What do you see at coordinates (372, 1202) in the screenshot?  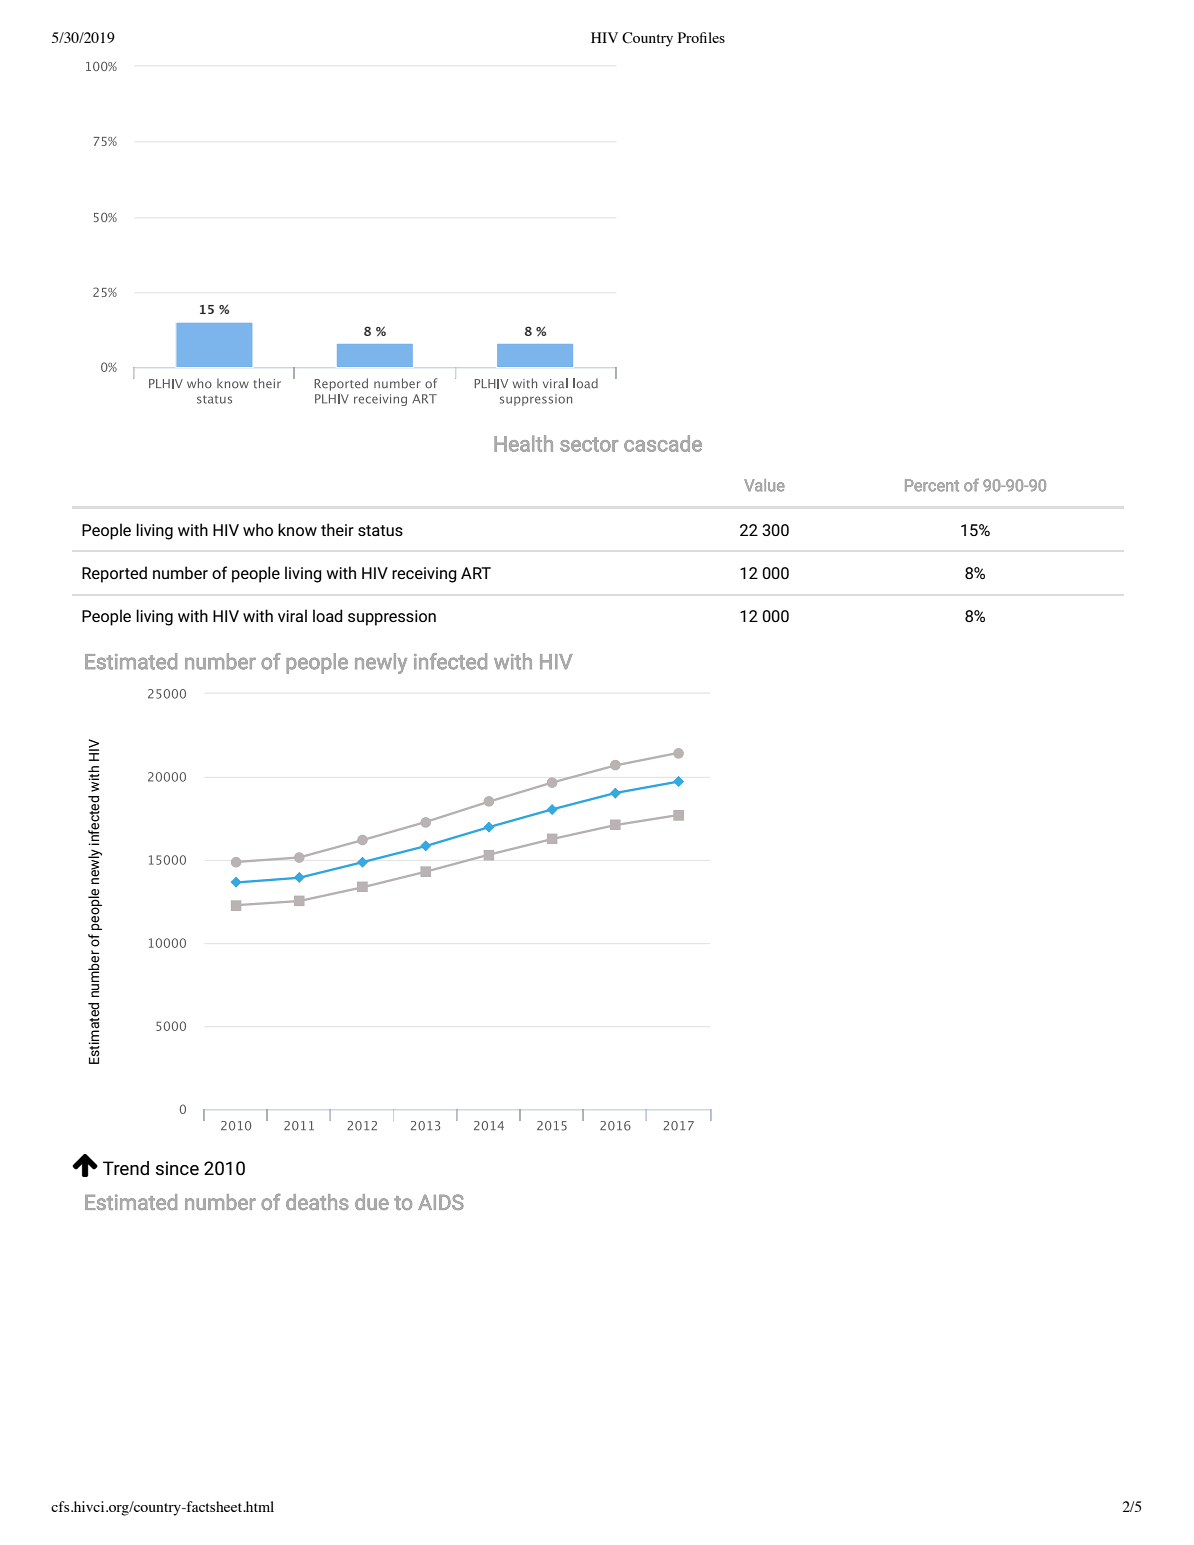 I see `due` at bounding box center [372, 1202].
